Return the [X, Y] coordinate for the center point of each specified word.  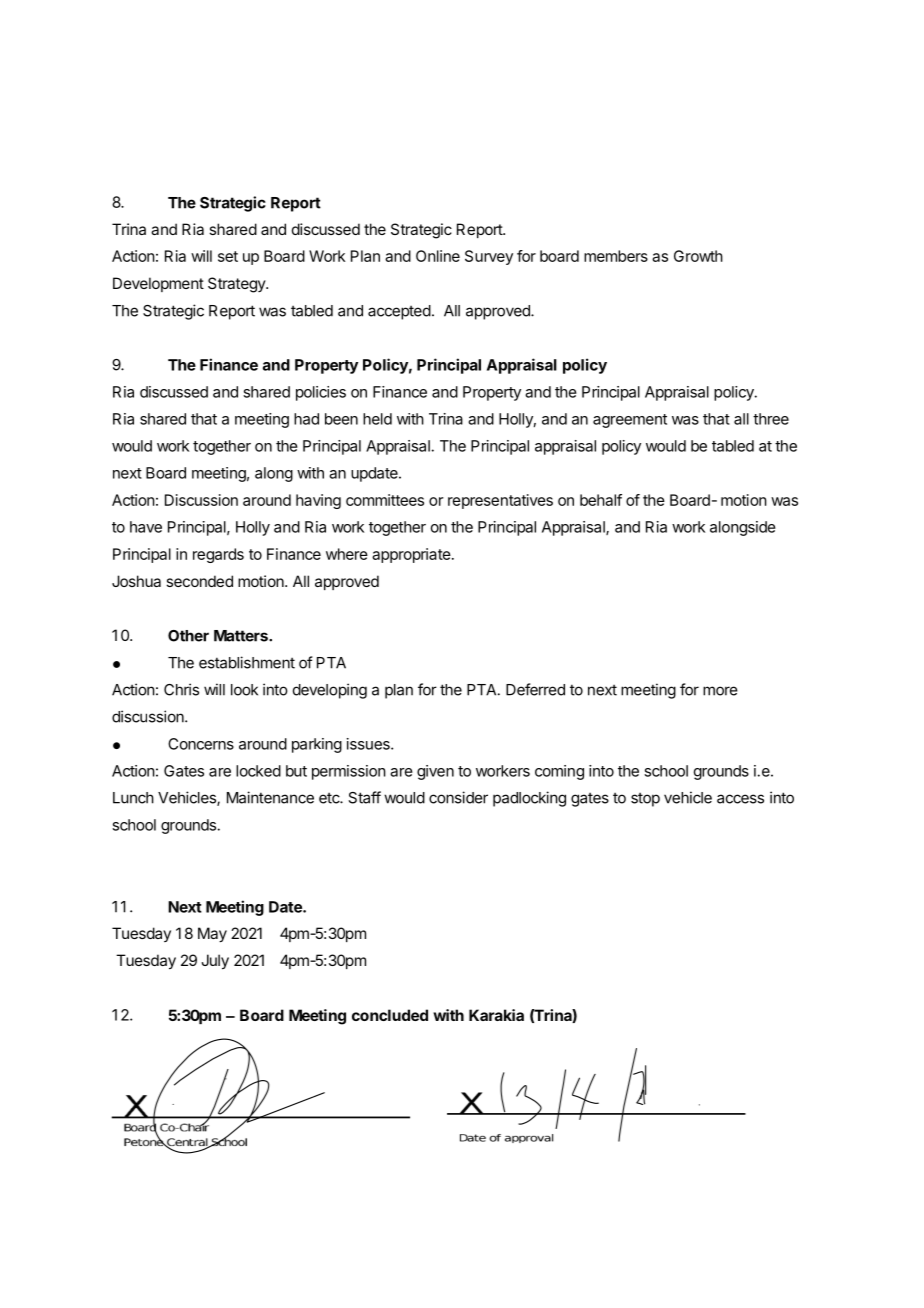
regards [218, 555]
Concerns [201, 744]
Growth [698, 256]
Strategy [237, 285]
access [740, 799]
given [435, 772]
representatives [500, 501]
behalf [601, 500]
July [215, 962]
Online [438, 256]
